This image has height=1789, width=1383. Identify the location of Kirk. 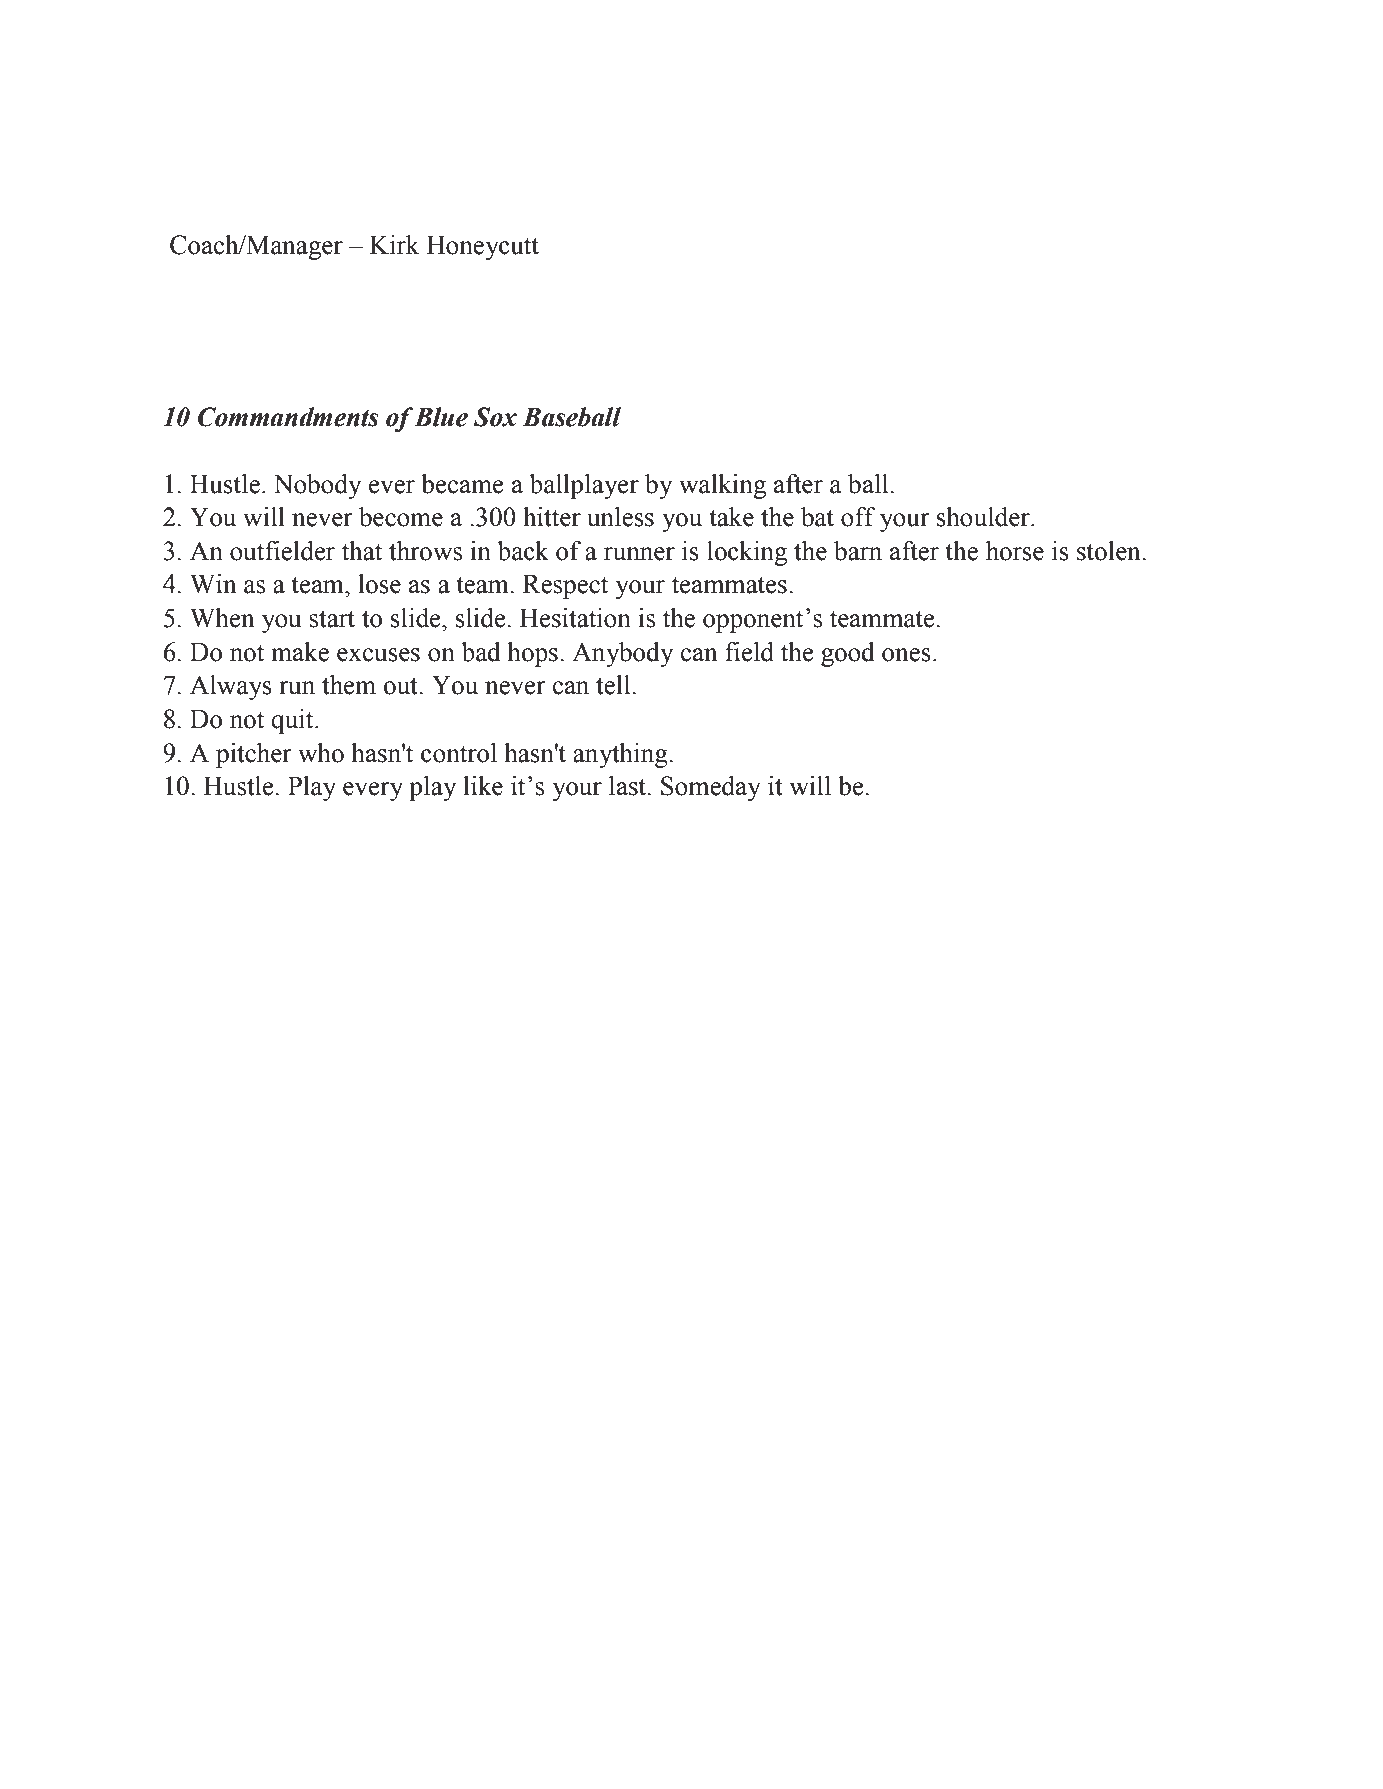
(395, 244).
